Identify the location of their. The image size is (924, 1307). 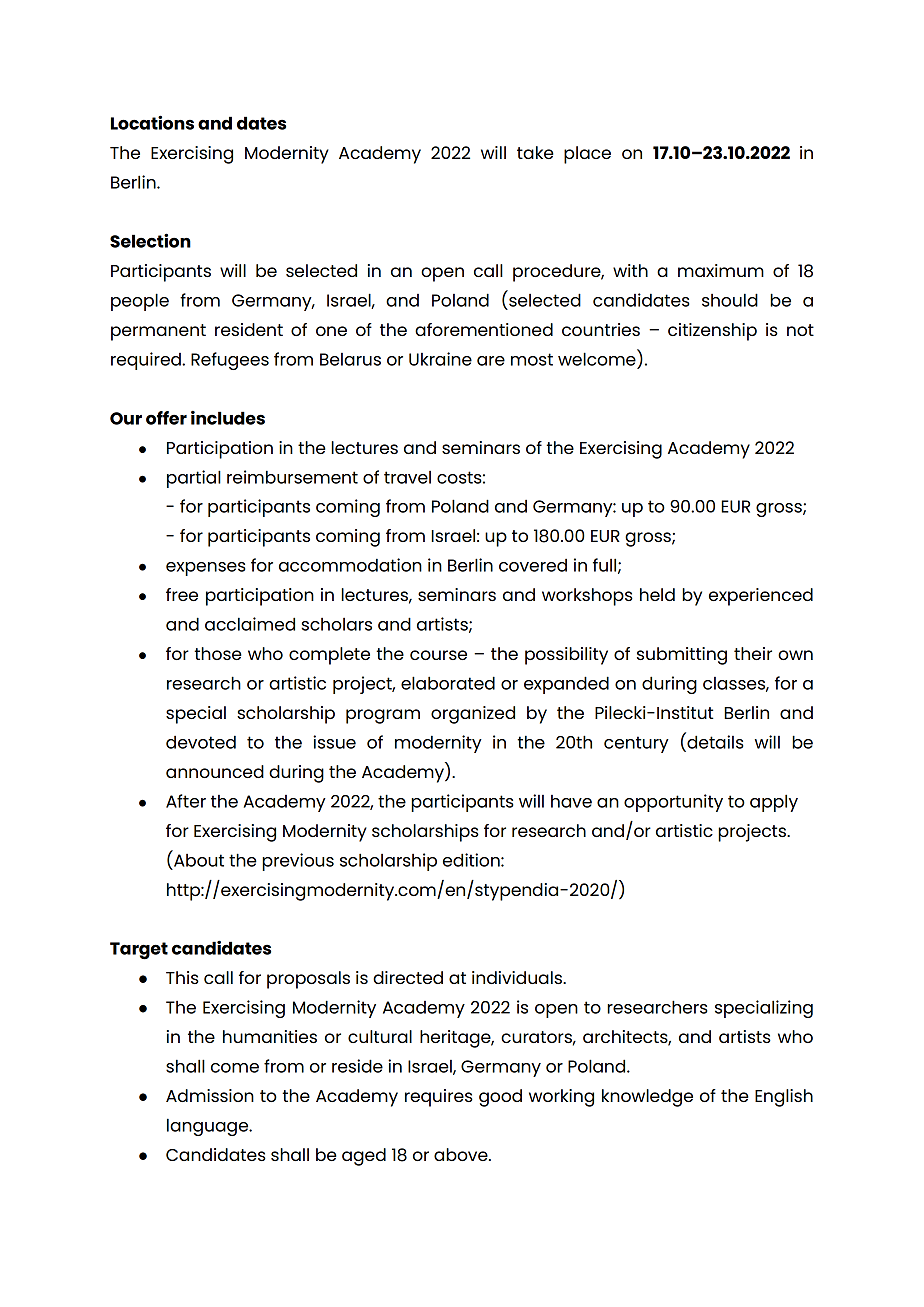
(753, 653).
